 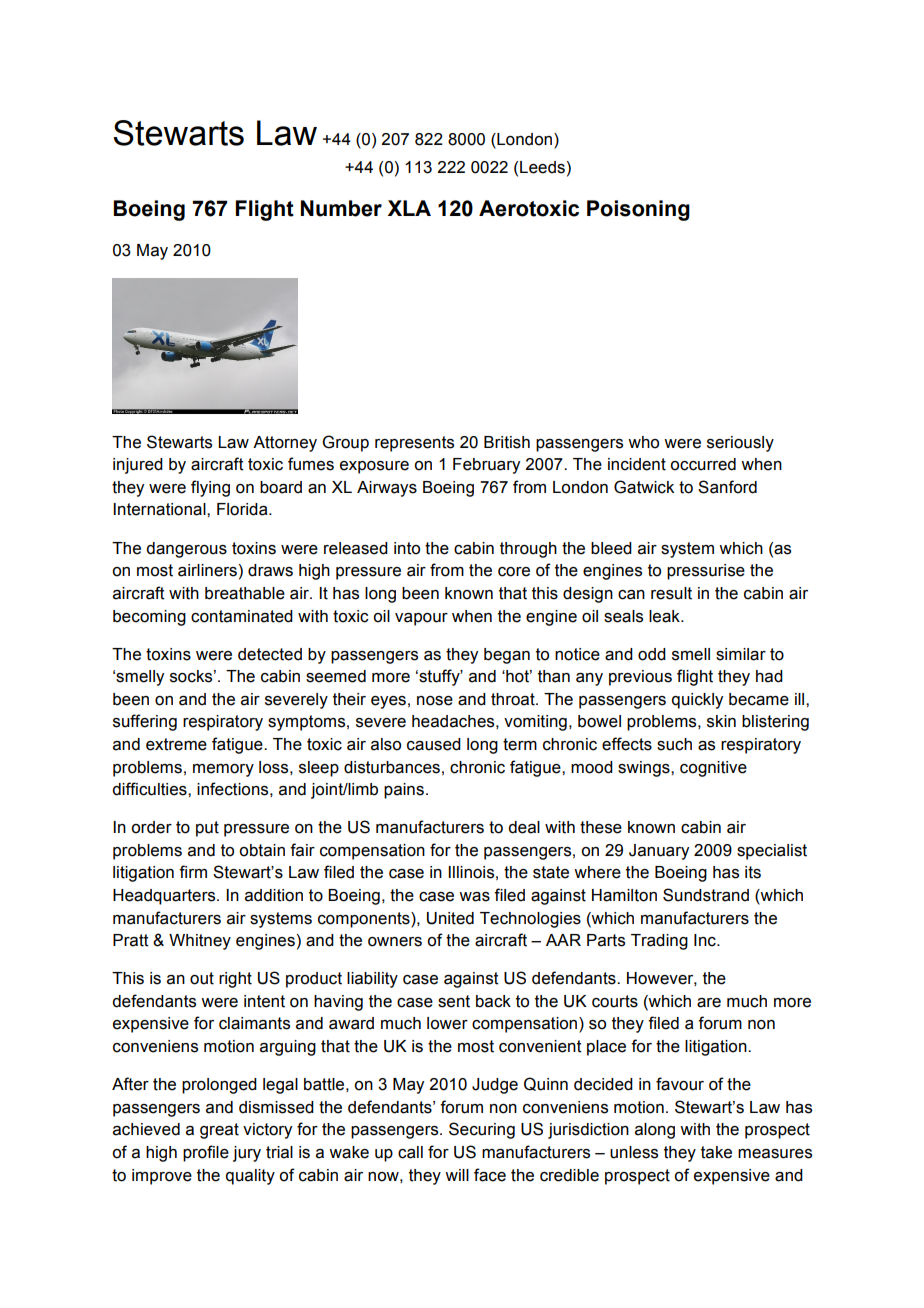 What do you see at coordinates (407, 548) in the screenshot?
I see `into` at bounding box center [407, 548].
